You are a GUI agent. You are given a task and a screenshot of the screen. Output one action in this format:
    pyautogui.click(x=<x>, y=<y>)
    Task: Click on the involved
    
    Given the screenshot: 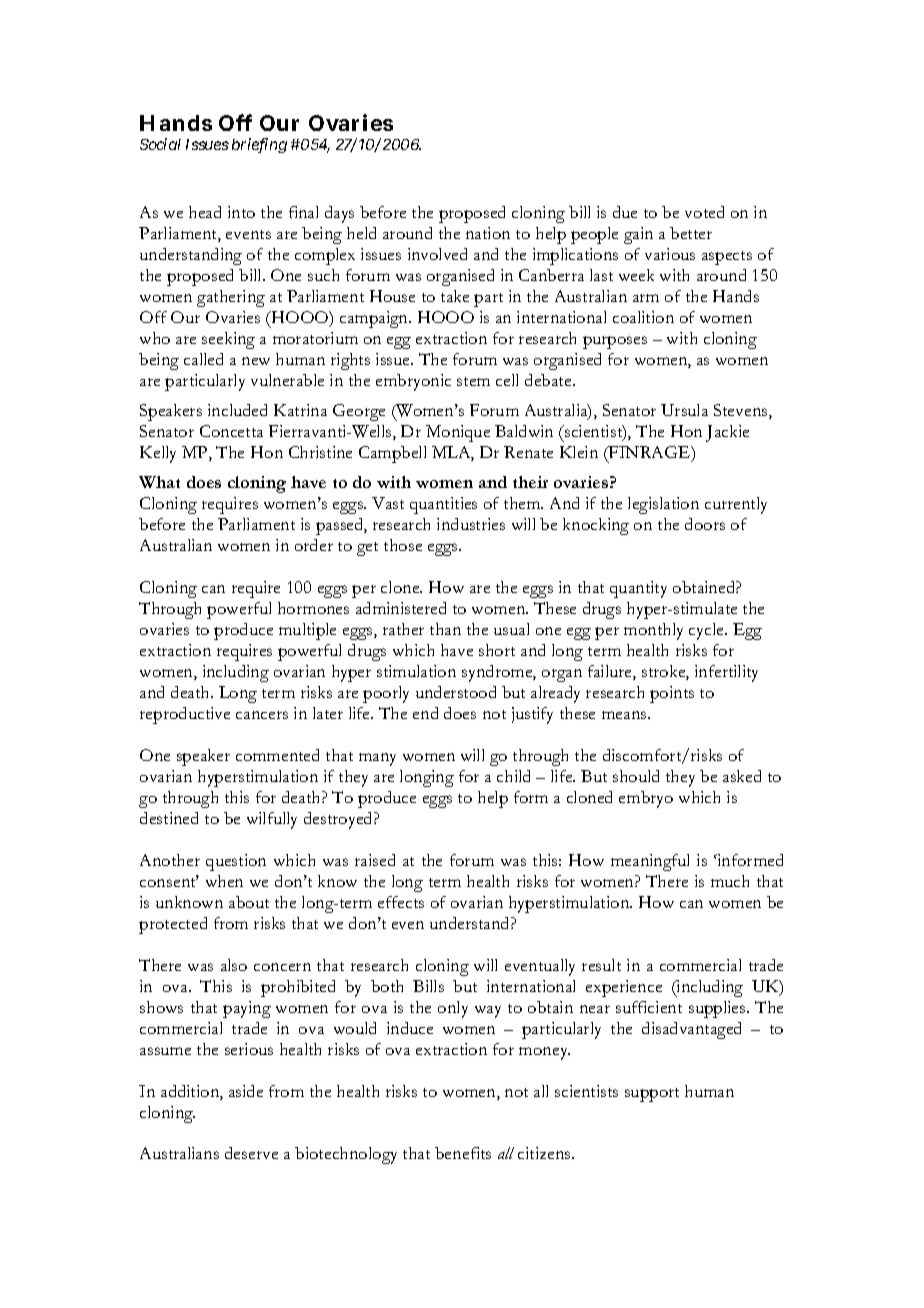 What is the action you would take?
    pyautogui.click(x=437, y=254)
